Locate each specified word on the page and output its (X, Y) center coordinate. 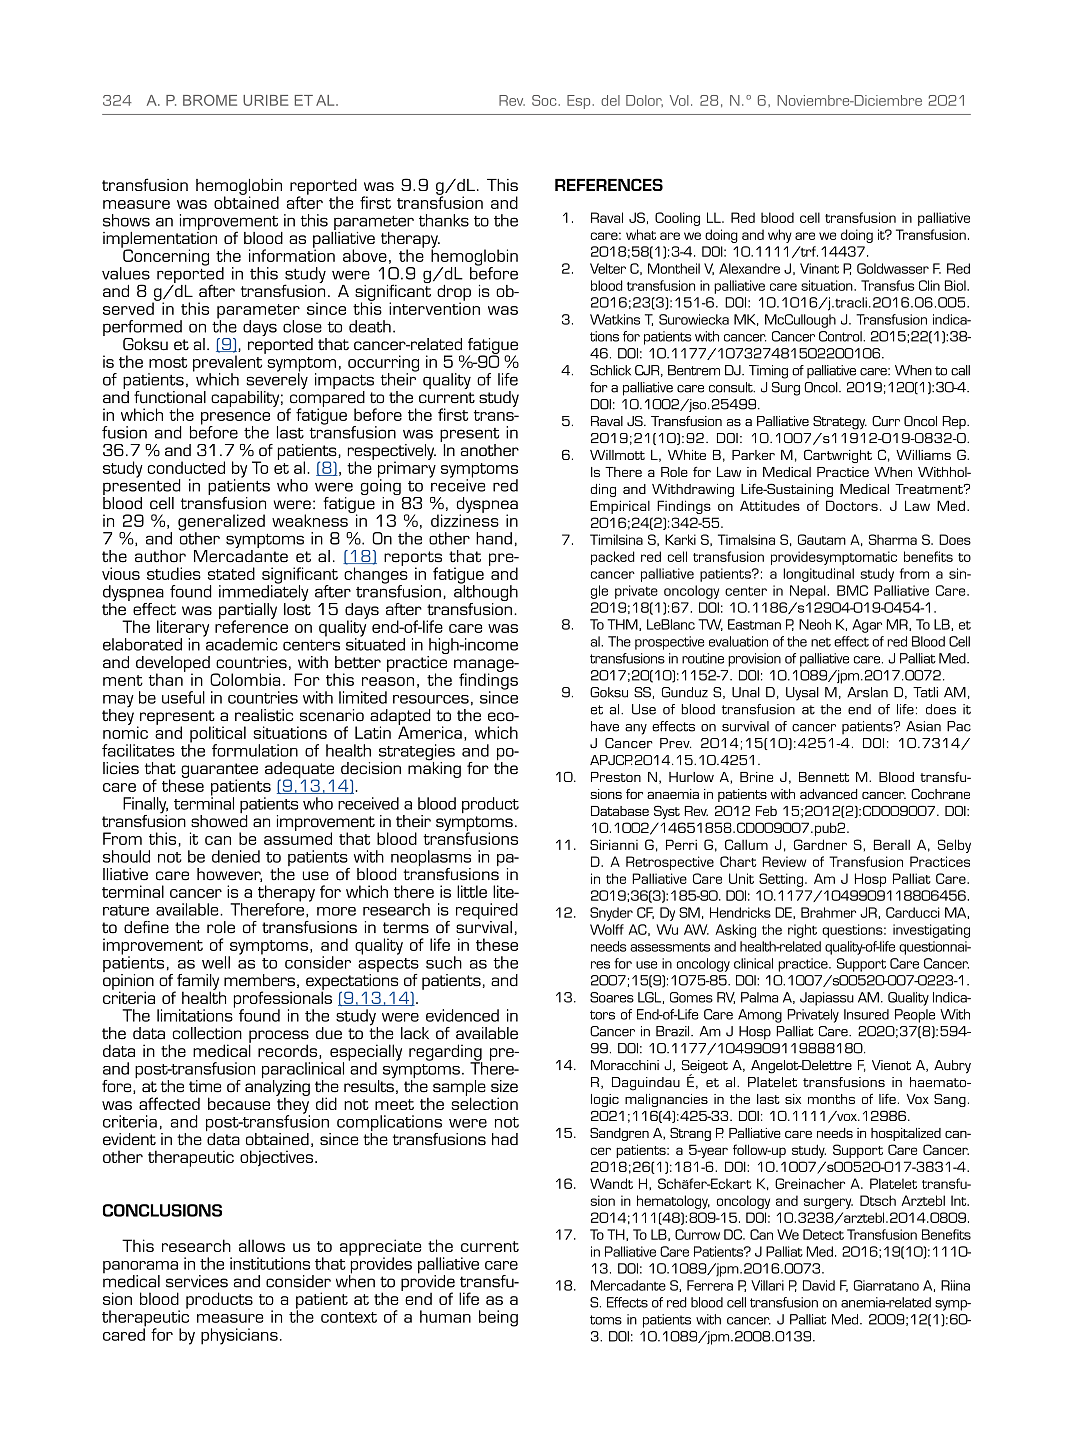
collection (207, 1033)
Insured (866, 1014)
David (819, 1285)
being (498, 1318)
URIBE (265, 100)
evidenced (462, 1015)
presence (235, 419)
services (197, 1281)
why (780, 236)
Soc (544, 100)
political (217, 735)
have (605, 726)
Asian (923, 726)
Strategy (840, 423)
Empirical (620, 507)
